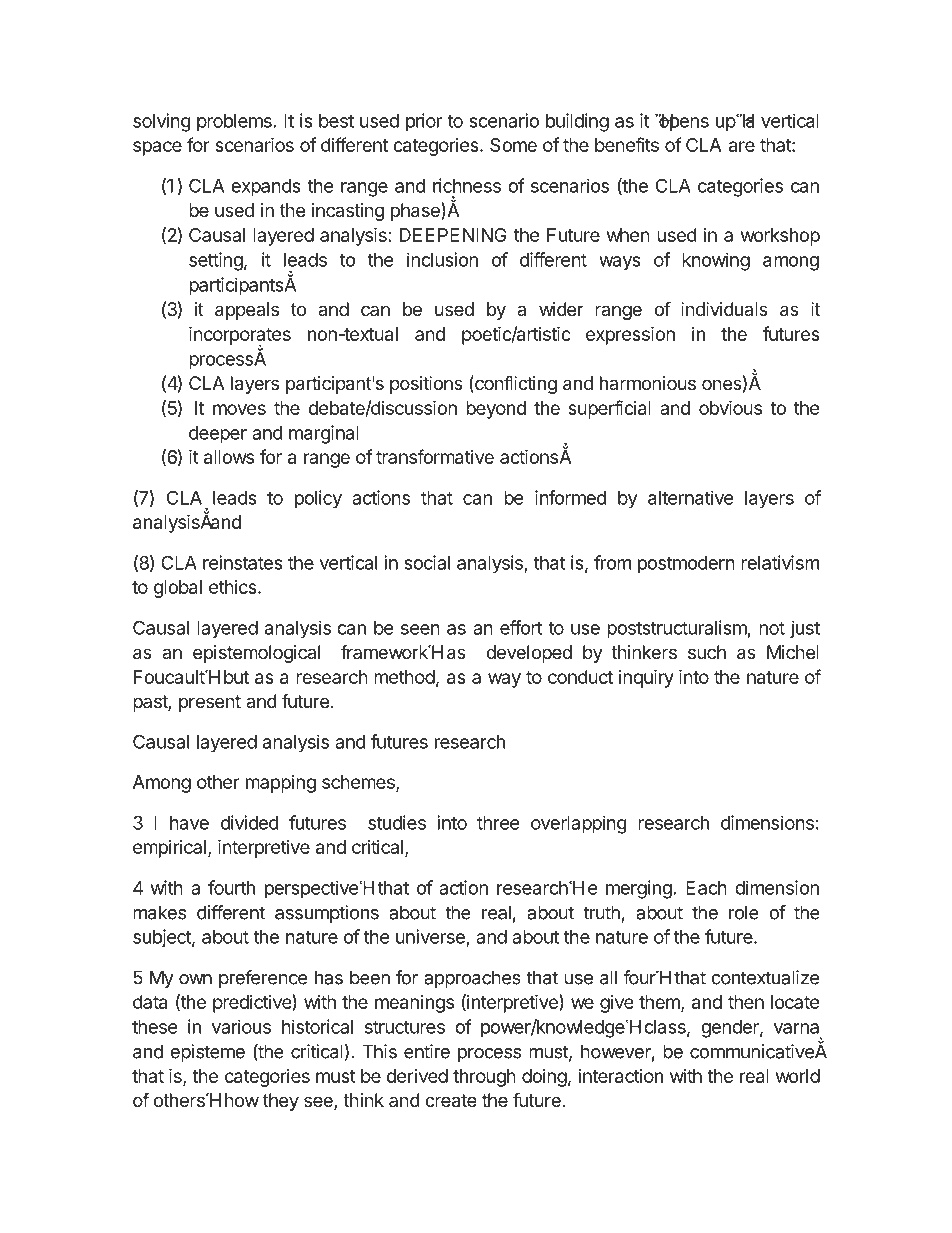 Image resolution: width=952 pixels, height=1233 pixels. I want to click on inquiry, so click(646, 678).
